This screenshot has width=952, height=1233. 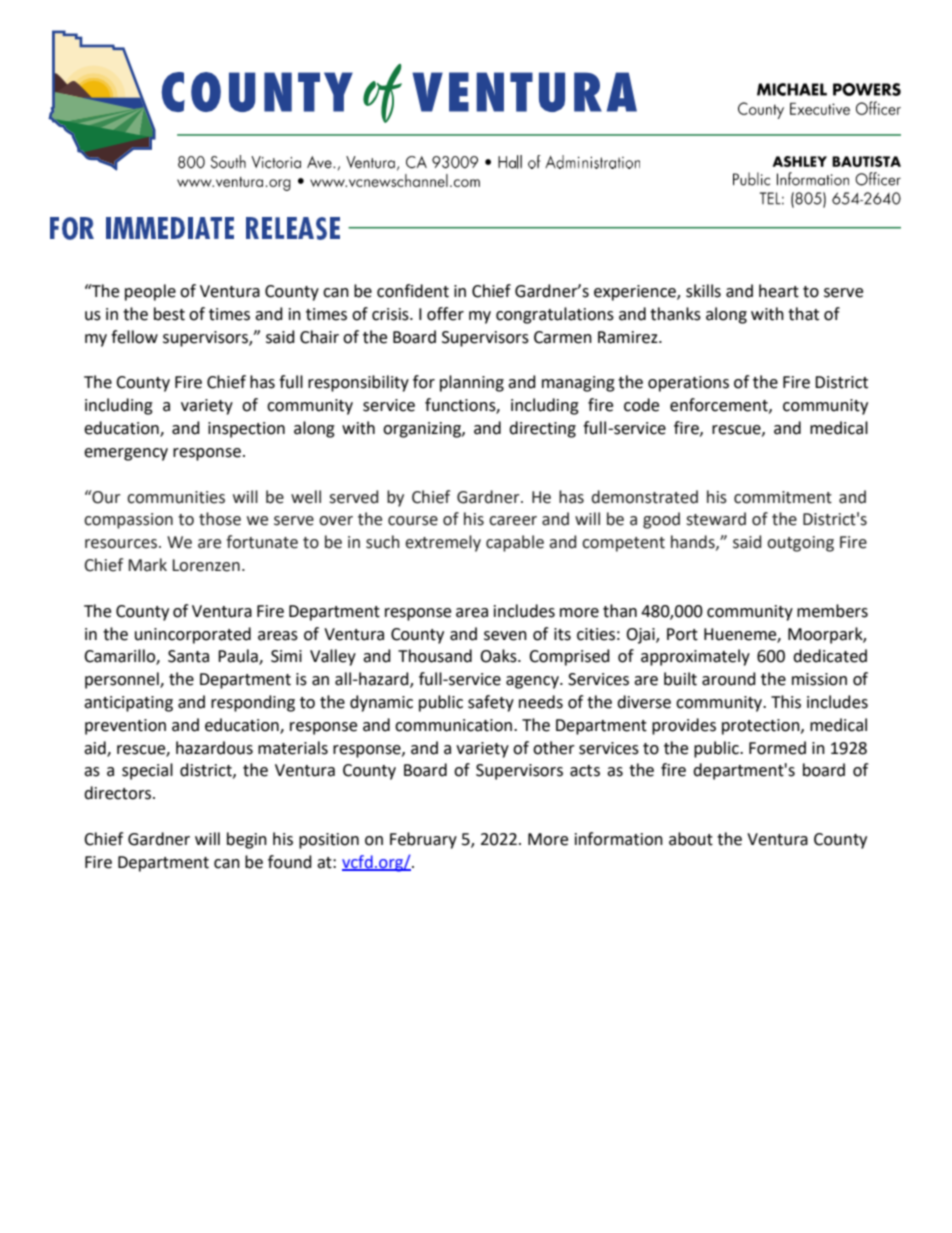 I want to click on inspection, so click(x=246, y=430).
